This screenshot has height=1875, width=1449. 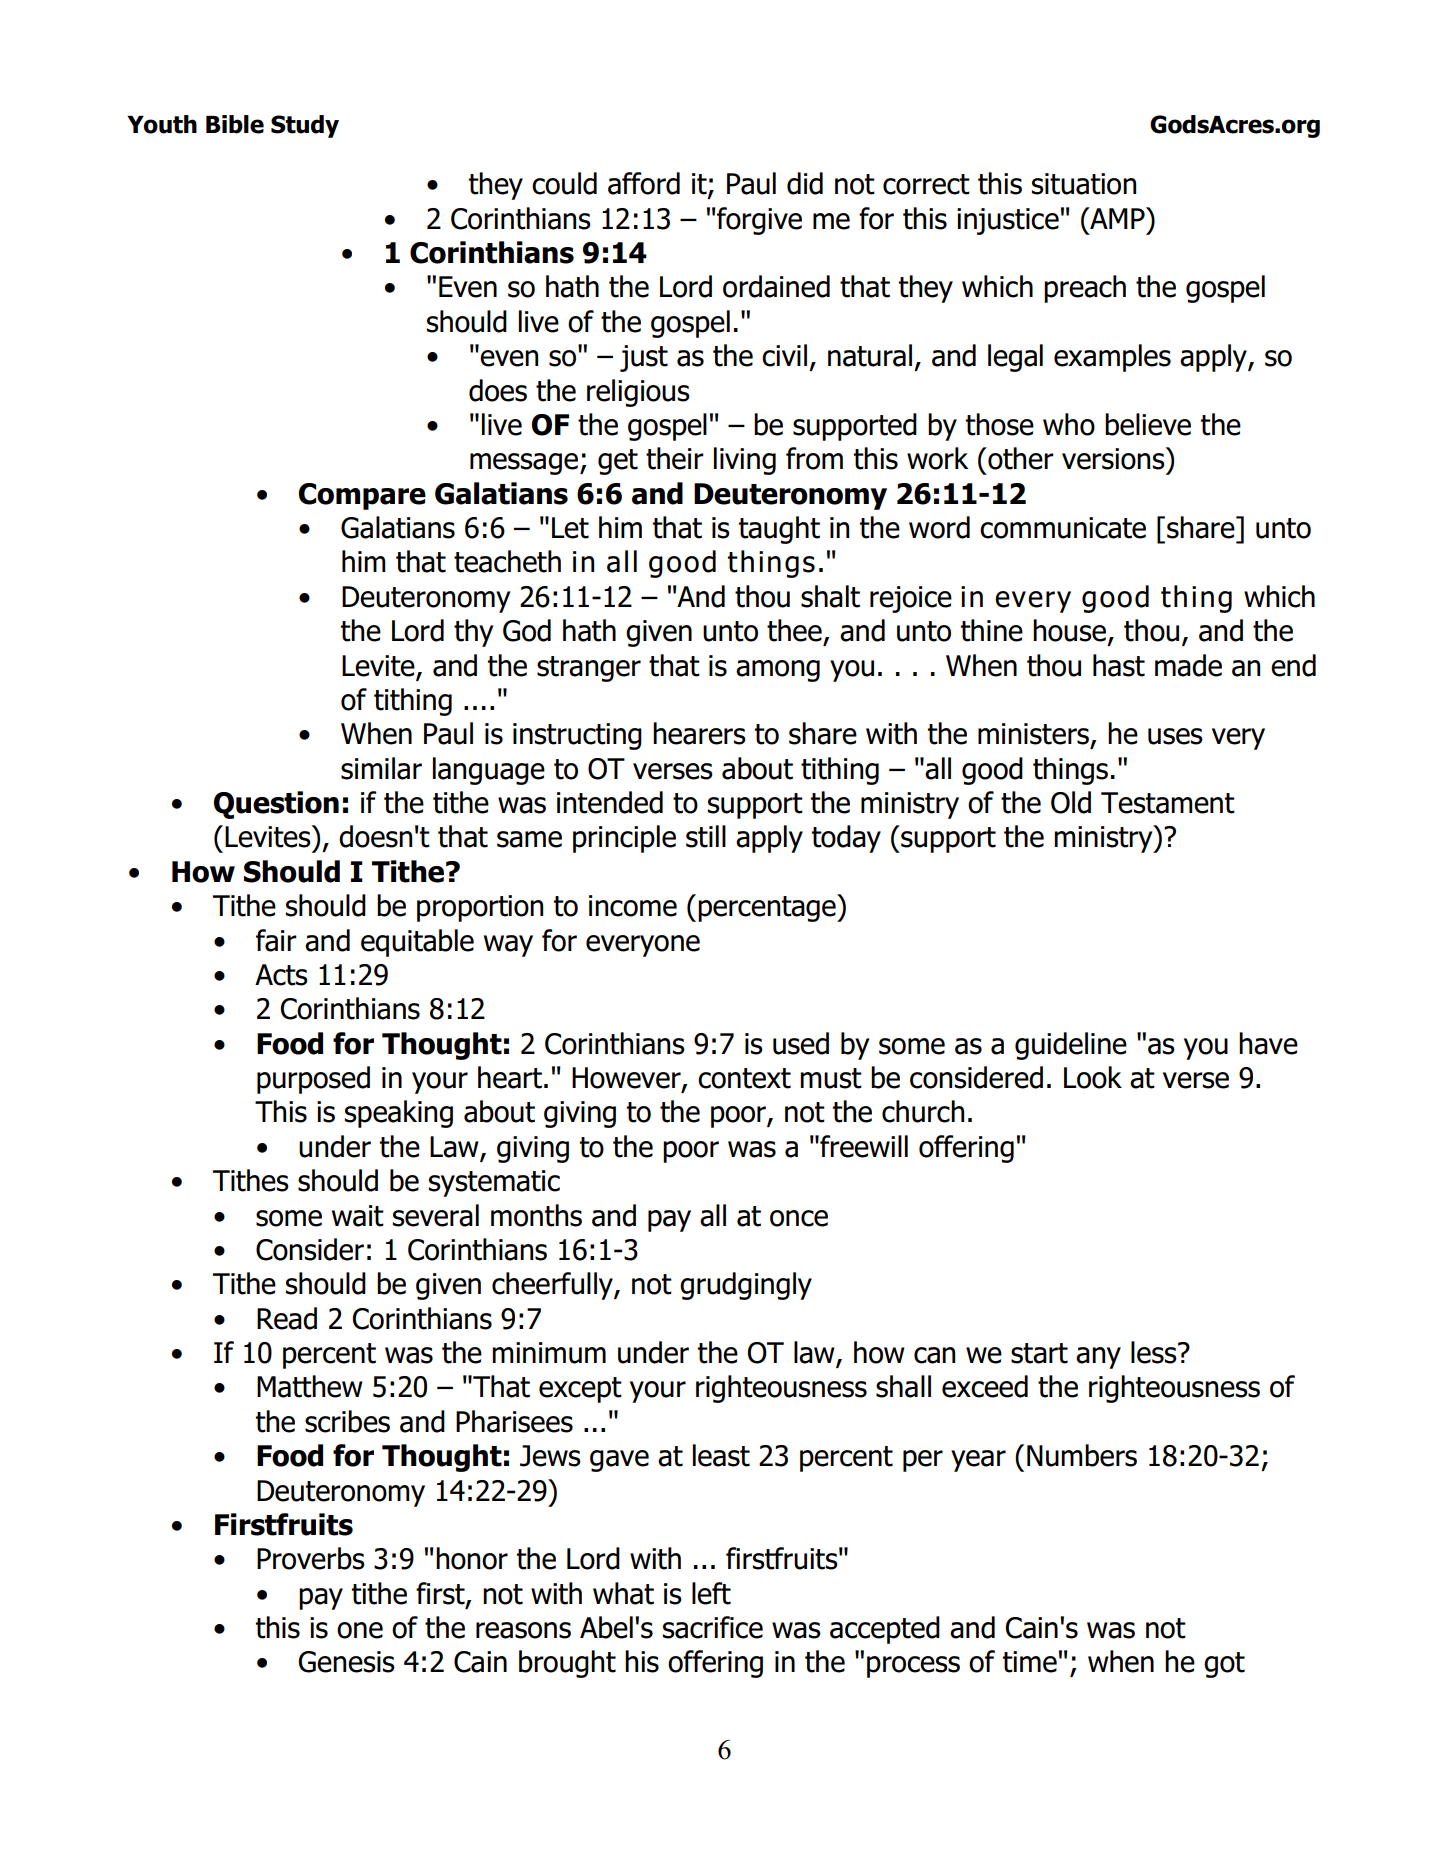 What do you see at coordinates (1224, 1665) in the screenshot?
I see `got` at bounding box center [1224, 1665].
